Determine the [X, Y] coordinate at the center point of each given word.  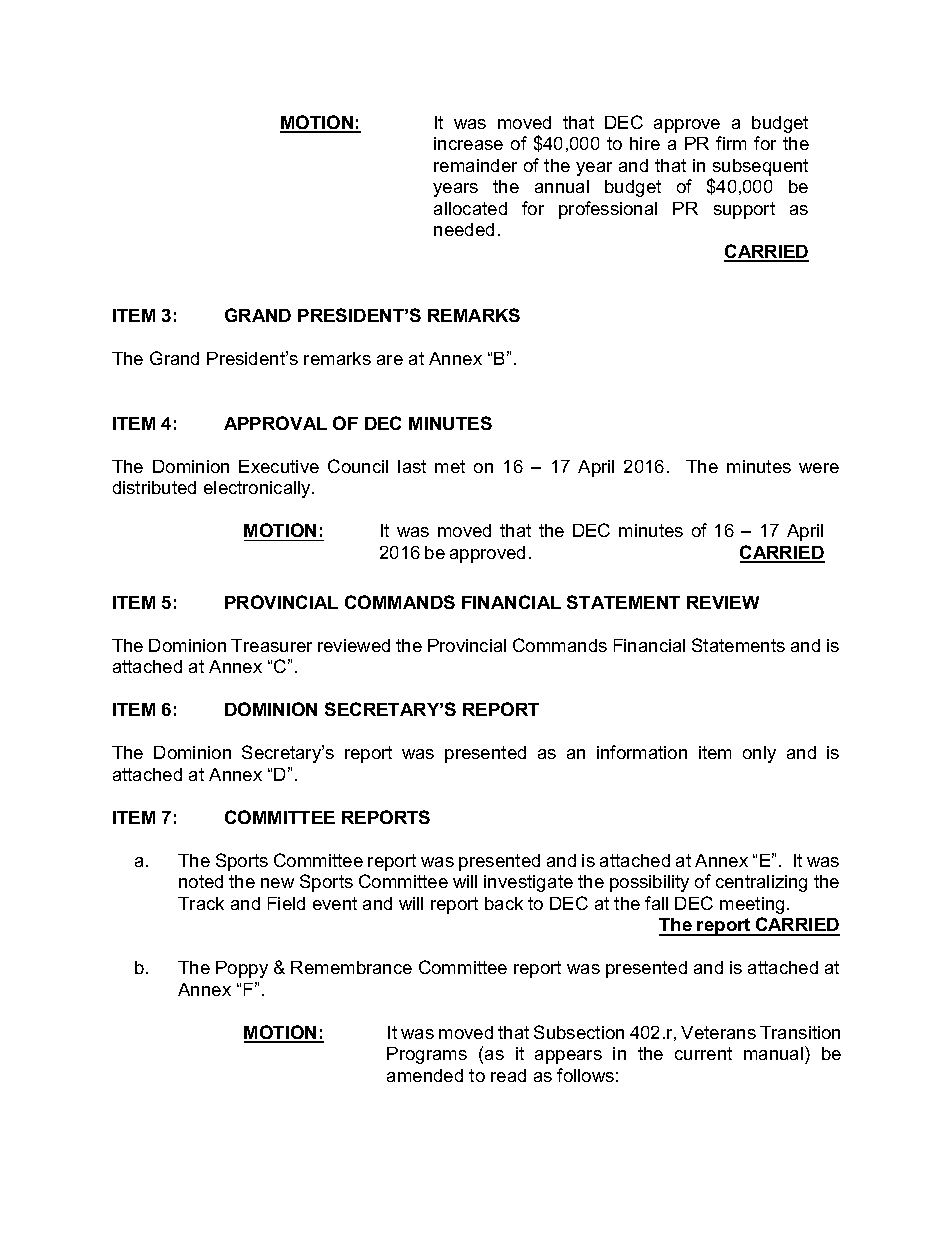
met [450, 466]
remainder [475, 165]
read [508, 1075]
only [759, 754]
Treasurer [271, 645]
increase [468, 143]
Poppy [242, 969]
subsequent [760, 167]
